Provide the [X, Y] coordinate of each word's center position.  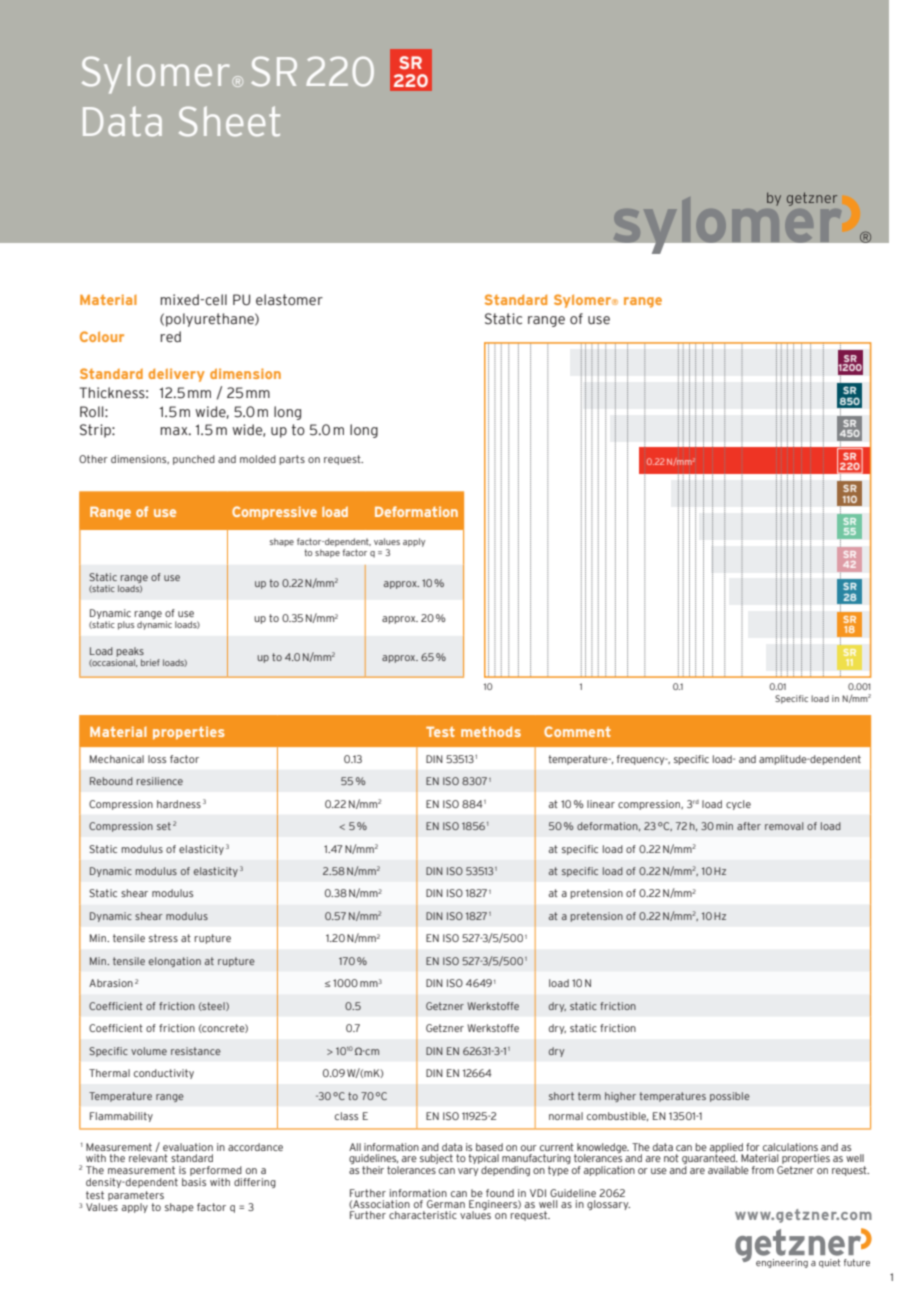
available [728, 1170]
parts [292, 460]
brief [150, 662]
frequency [642, 760]
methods [491, 731]
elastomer [289, 300]
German [446, 1204]
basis [194, 1182]
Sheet [229, 121]
